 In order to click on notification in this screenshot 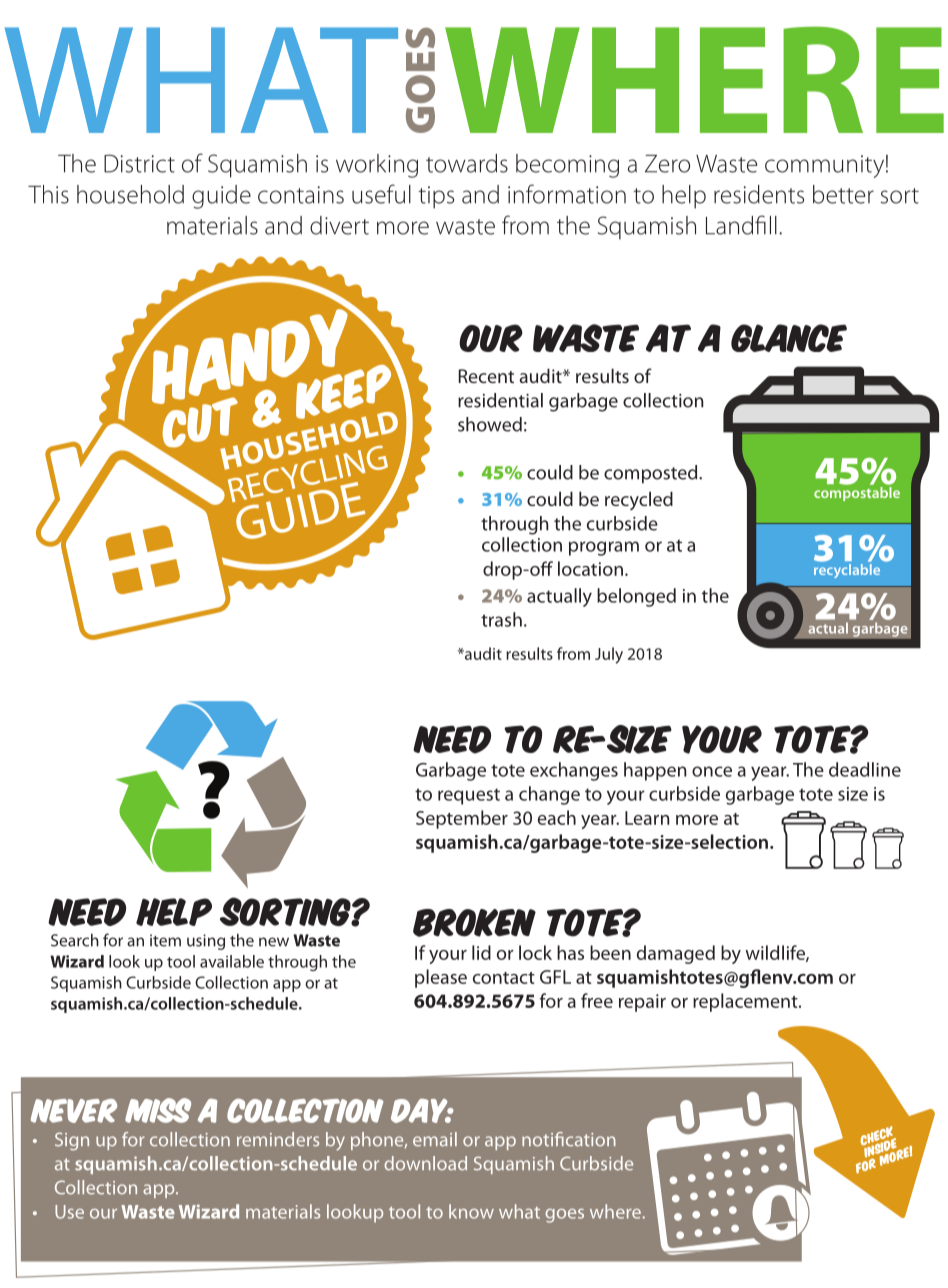, I will do `click(569, 1139)`.
